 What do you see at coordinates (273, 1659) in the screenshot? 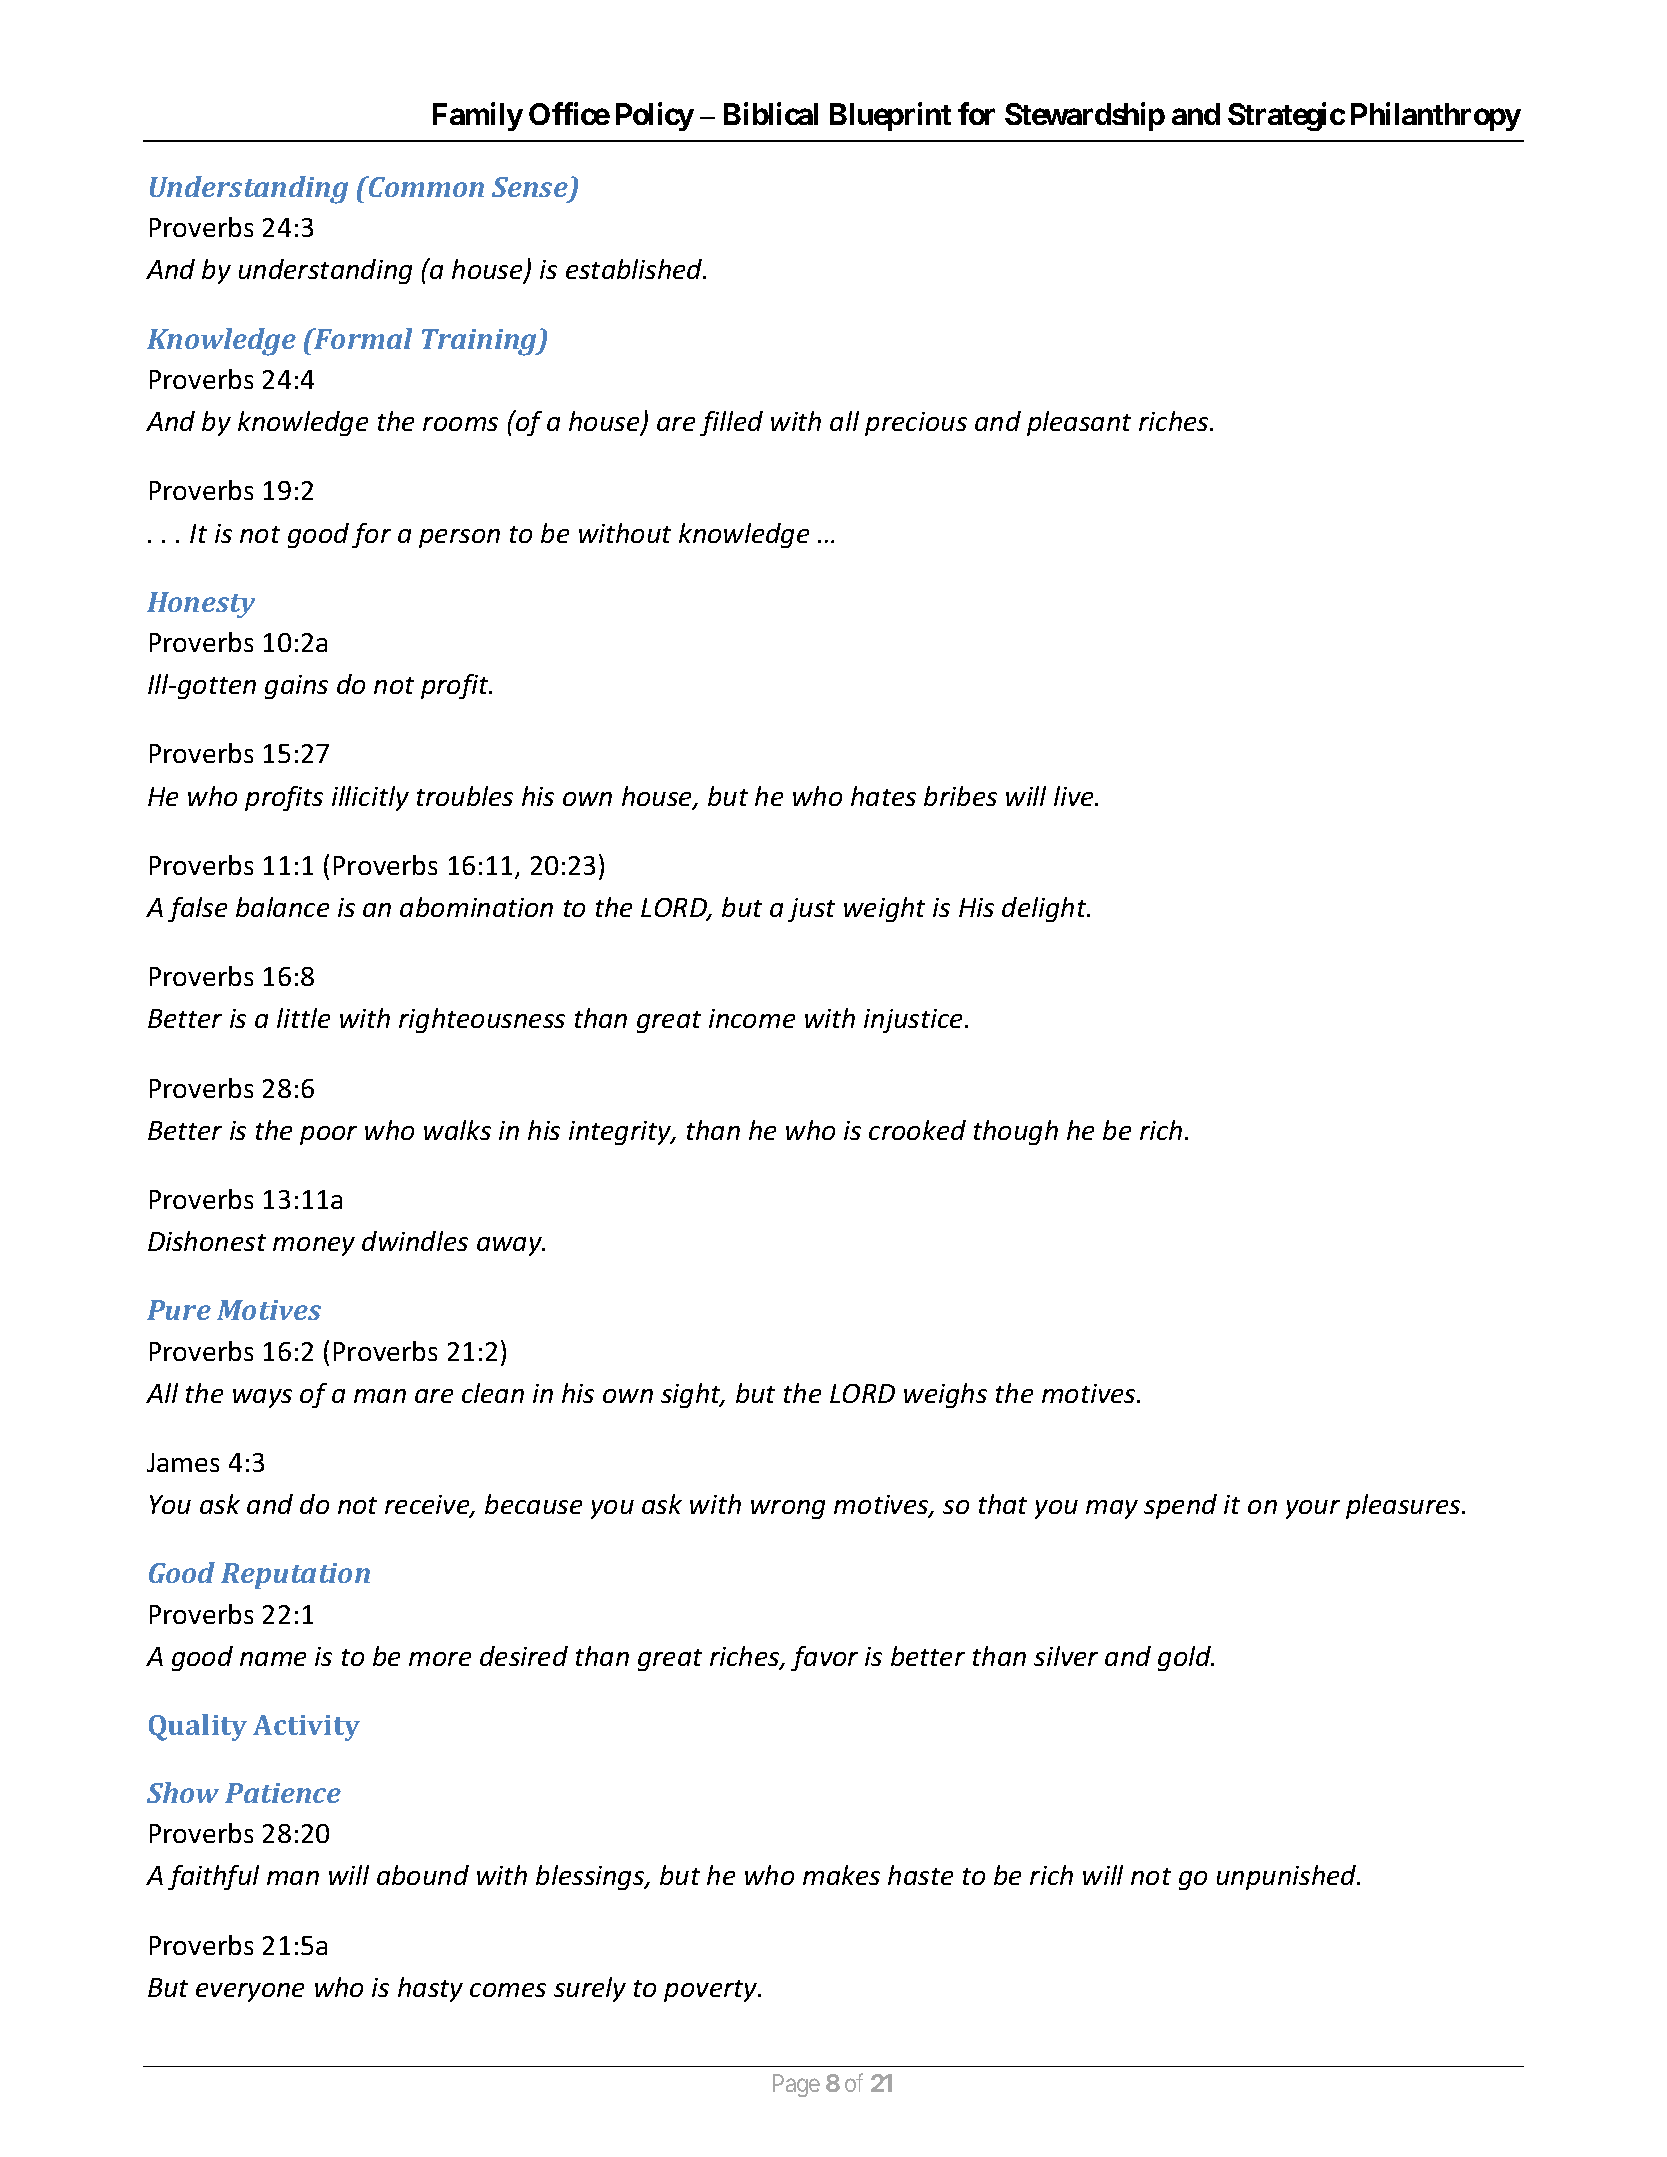
I see `name` at bounding box center [273, 1659].
